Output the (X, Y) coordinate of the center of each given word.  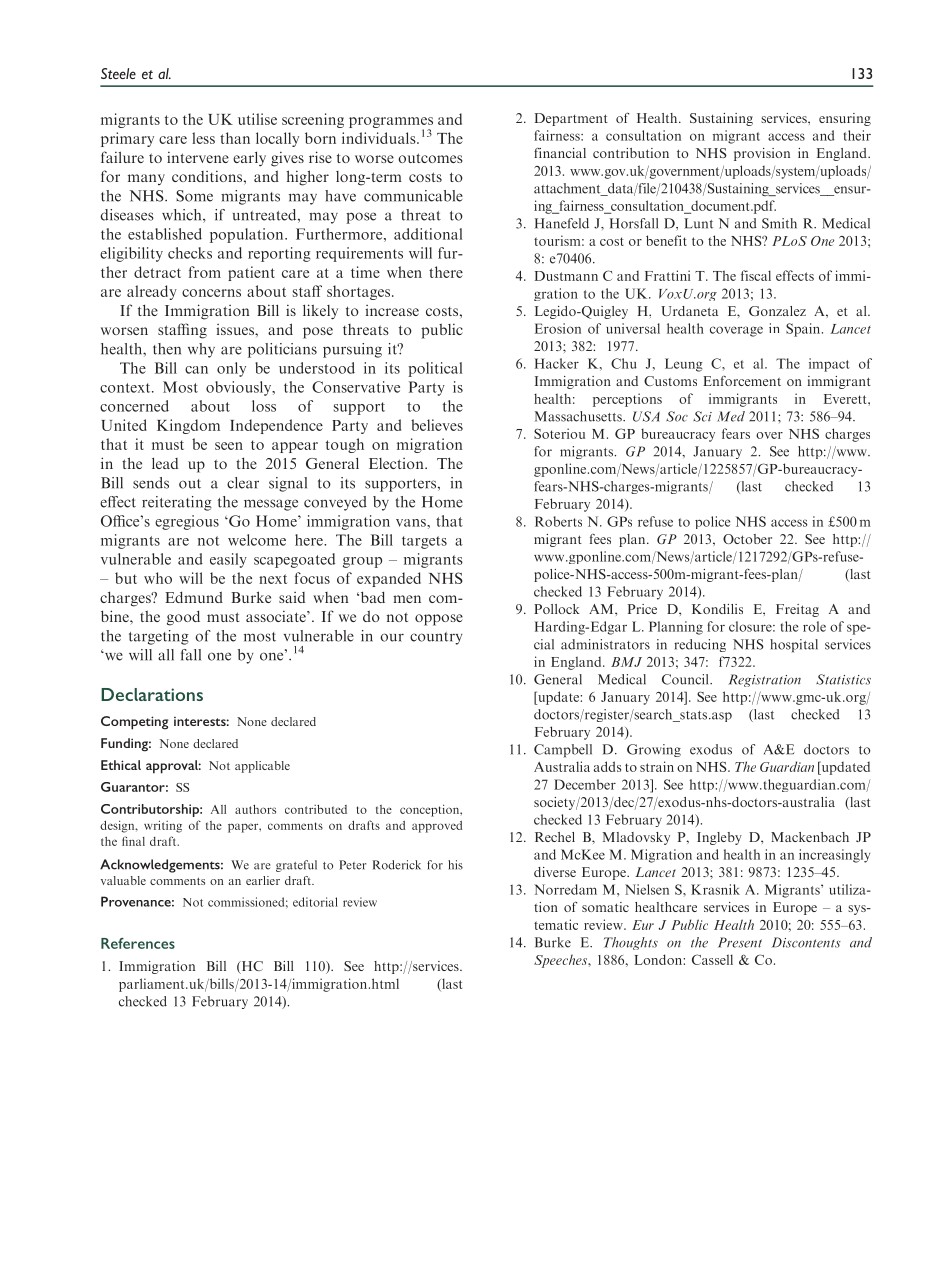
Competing (134, 723)
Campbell (563, 750)
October (747, 539)
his (455, 865)
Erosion (558, 328)
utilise (257, 119)
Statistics (843, 679)
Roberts (558, 521)
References (138, 943)
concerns (211, 293)
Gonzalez (777, 311)
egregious (187, 522)
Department (571, 119)
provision (762, 154)
